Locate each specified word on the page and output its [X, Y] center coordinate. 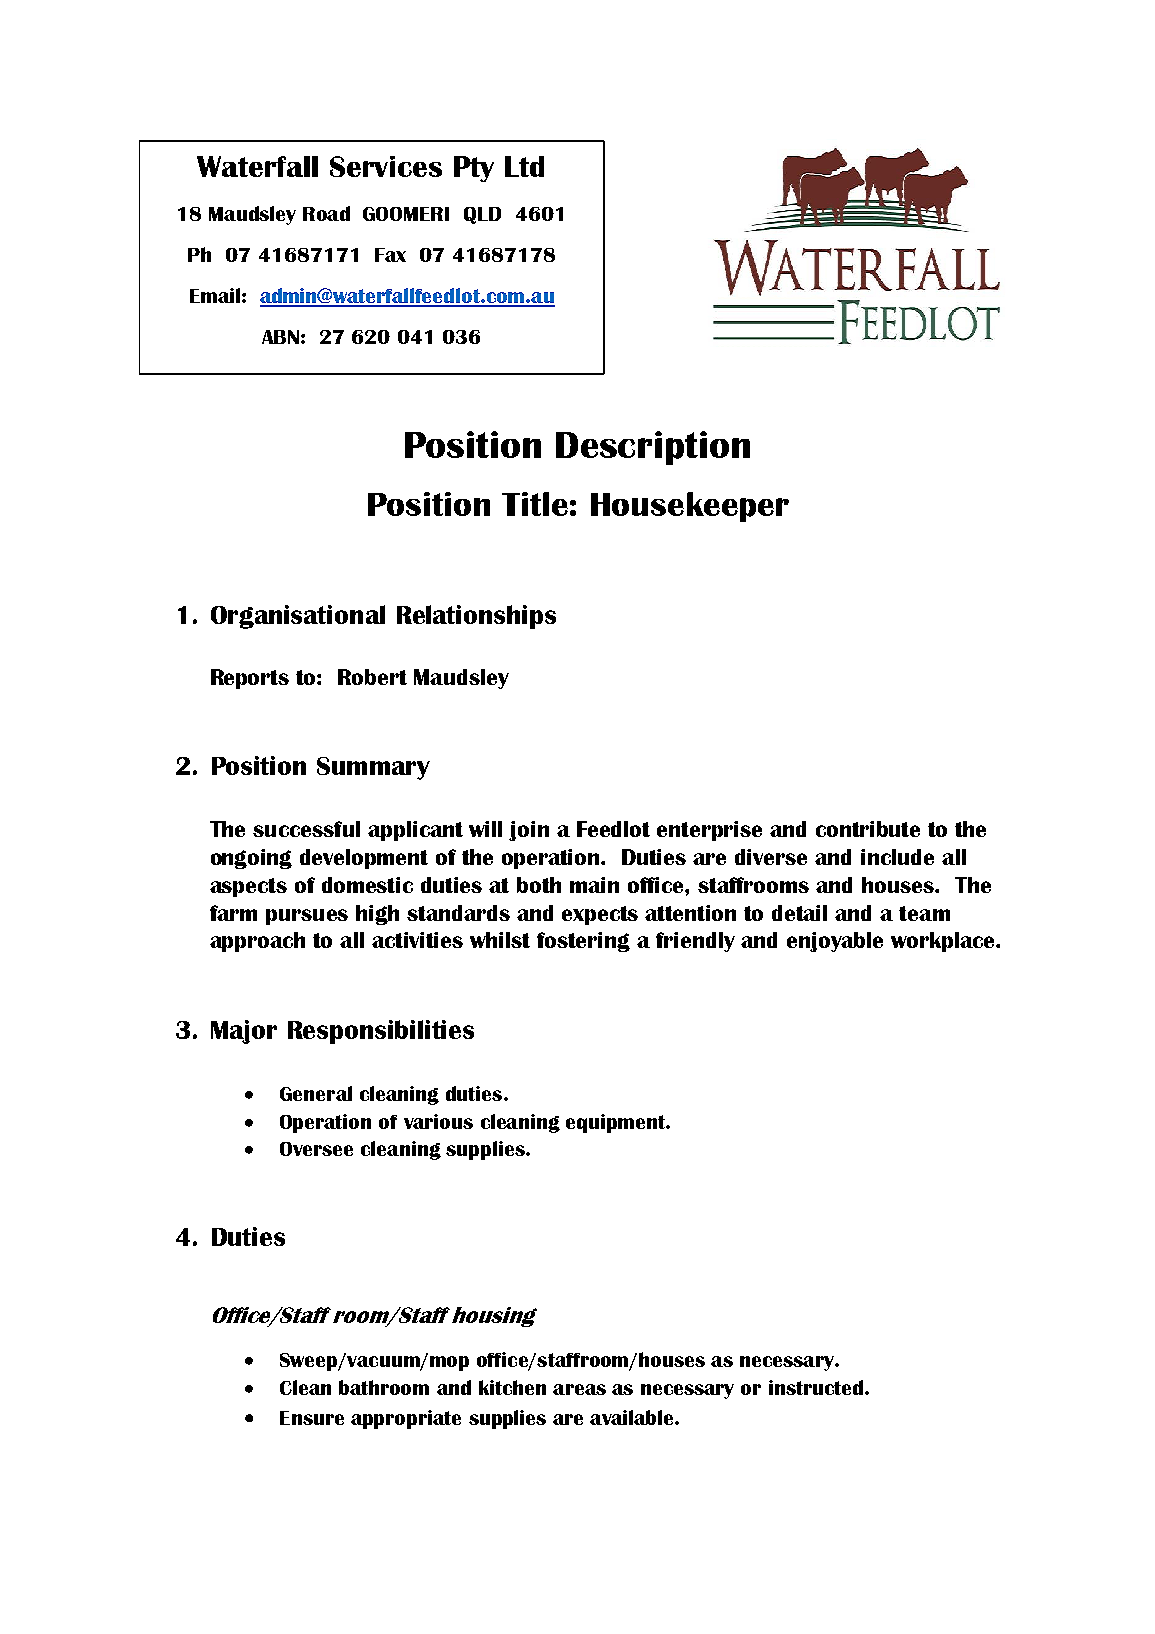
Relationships [476, 617]
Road [326, 213]
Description [653, 448]
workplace [944, 942]
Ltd [524, 166]
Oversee [316, 1149]
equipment [616, 1123]
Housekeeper [690, 507]
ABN [280, 337]
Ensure [312, 1418]
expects [600, 915]
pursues [307, 917]
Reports [250, 679]
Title [535, 504]
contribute [868, 829]
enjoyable [835, 942]
